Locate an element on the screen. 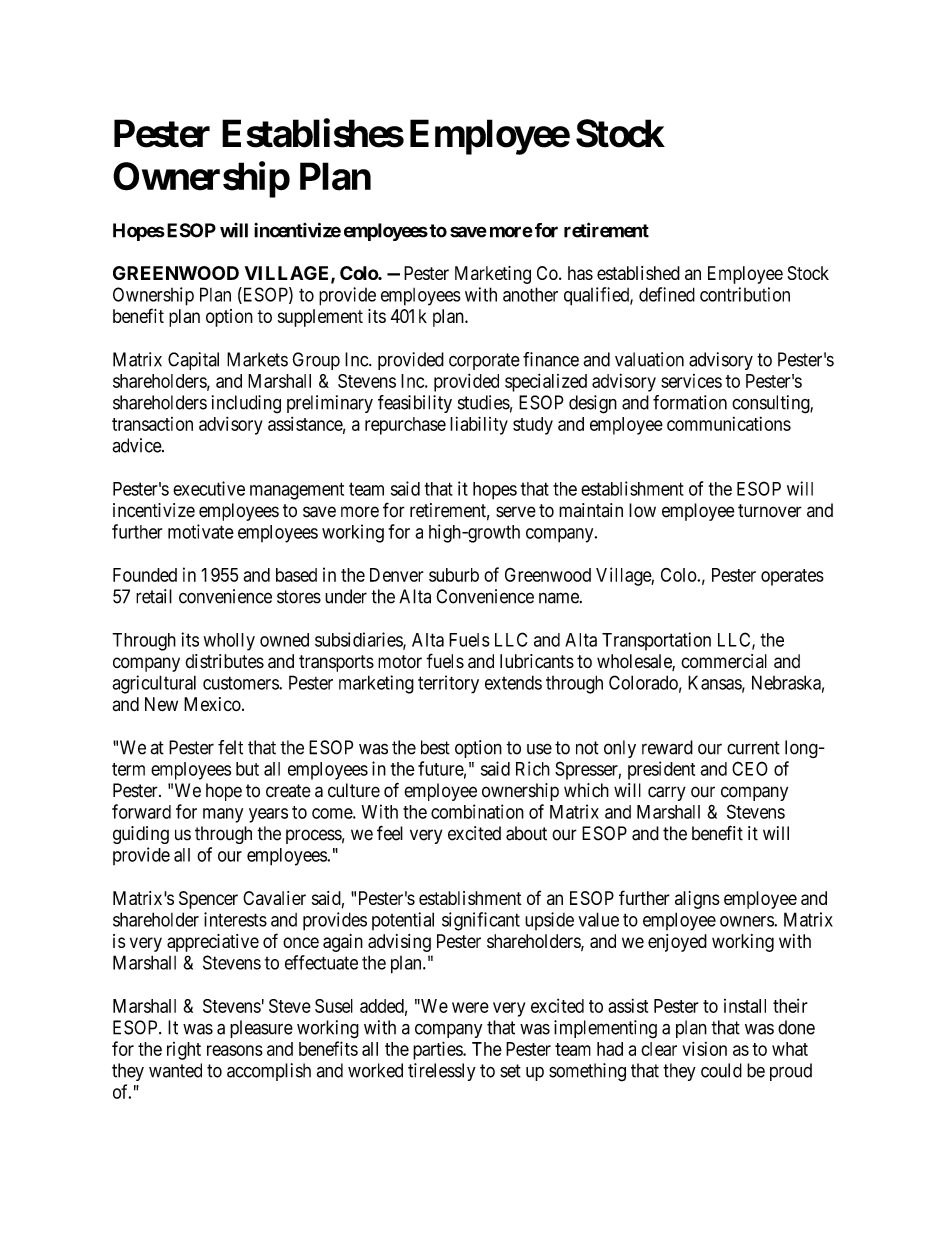 The height and width of the screenshot is (1233, 952). Capital is located at coordinates (193, 361).
